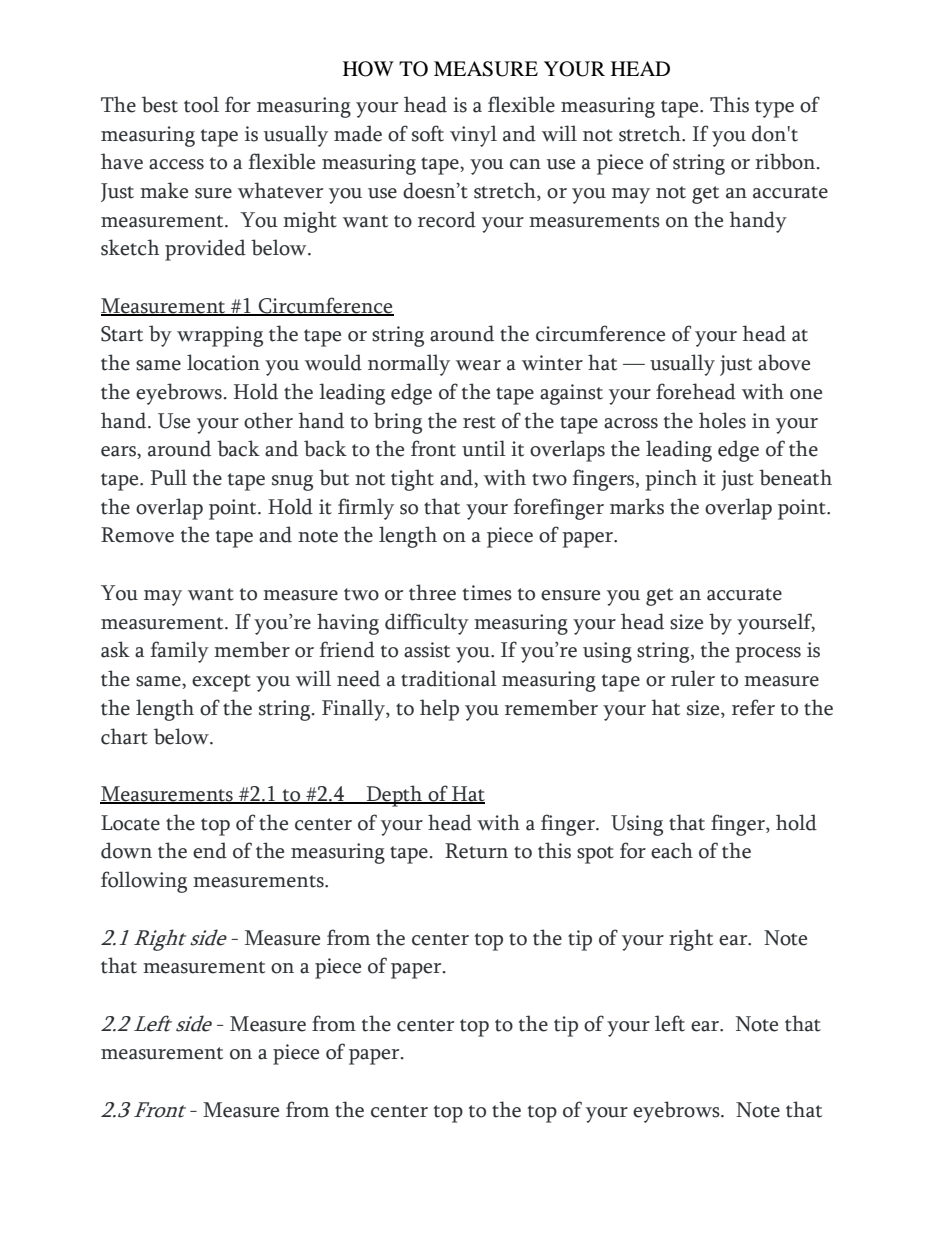  I want to click on type, so click(774, 109).
